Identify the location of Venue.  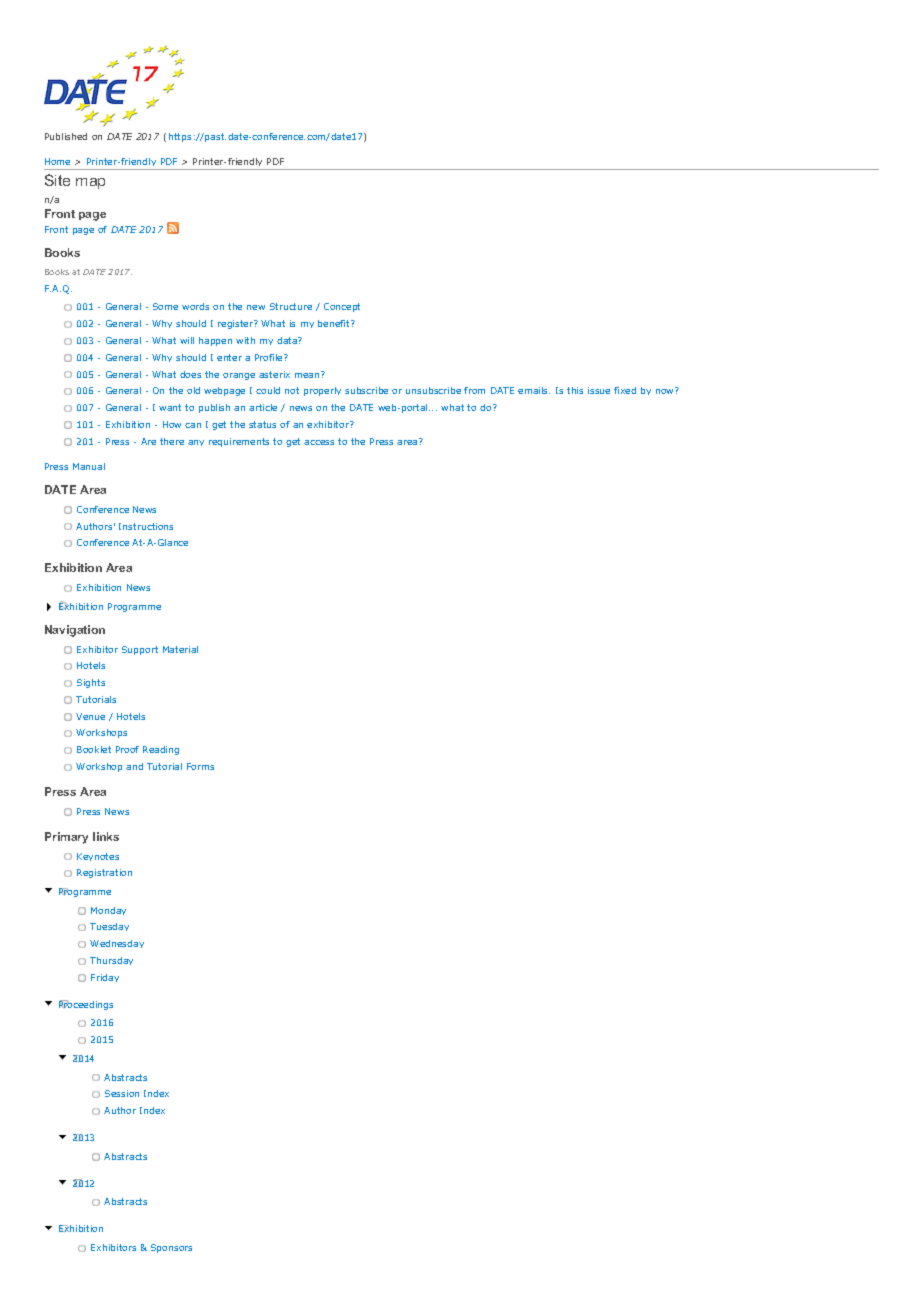
(90, 716).
